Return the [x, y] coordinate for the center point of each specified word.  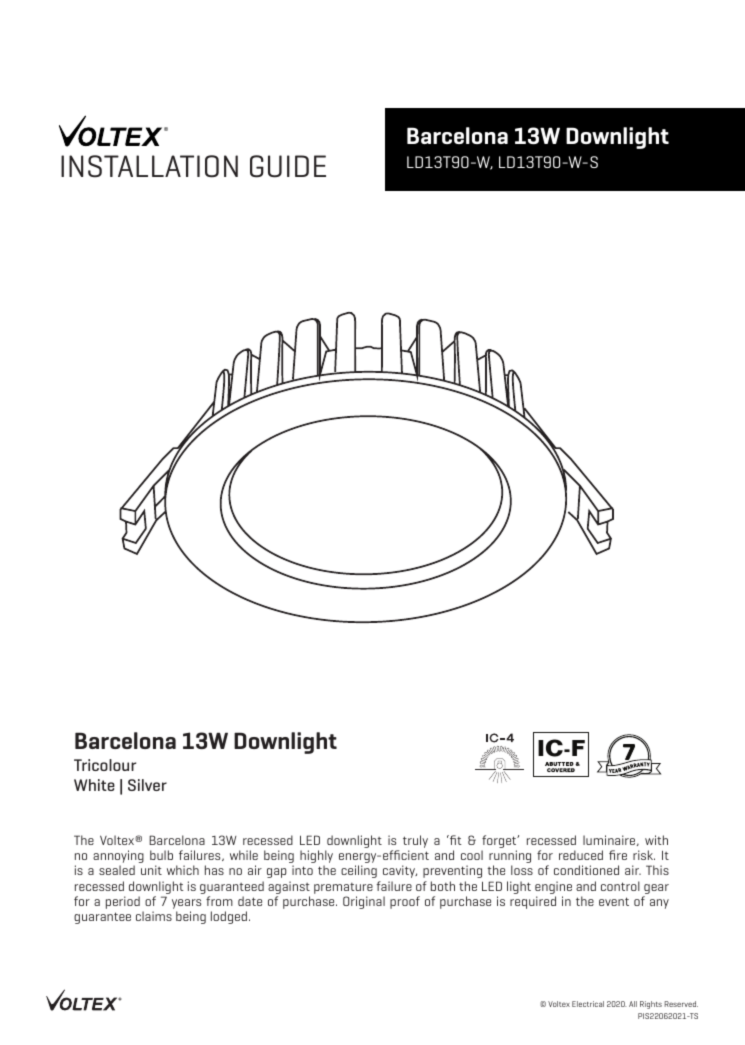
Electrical [588, 1004]
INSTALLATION [149, 166]
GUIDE [288, 166]
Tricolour [105, 765]
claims [154, 916]
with [656, 840]
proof [405, 902]
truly [415, 841]
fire [618, 855]
